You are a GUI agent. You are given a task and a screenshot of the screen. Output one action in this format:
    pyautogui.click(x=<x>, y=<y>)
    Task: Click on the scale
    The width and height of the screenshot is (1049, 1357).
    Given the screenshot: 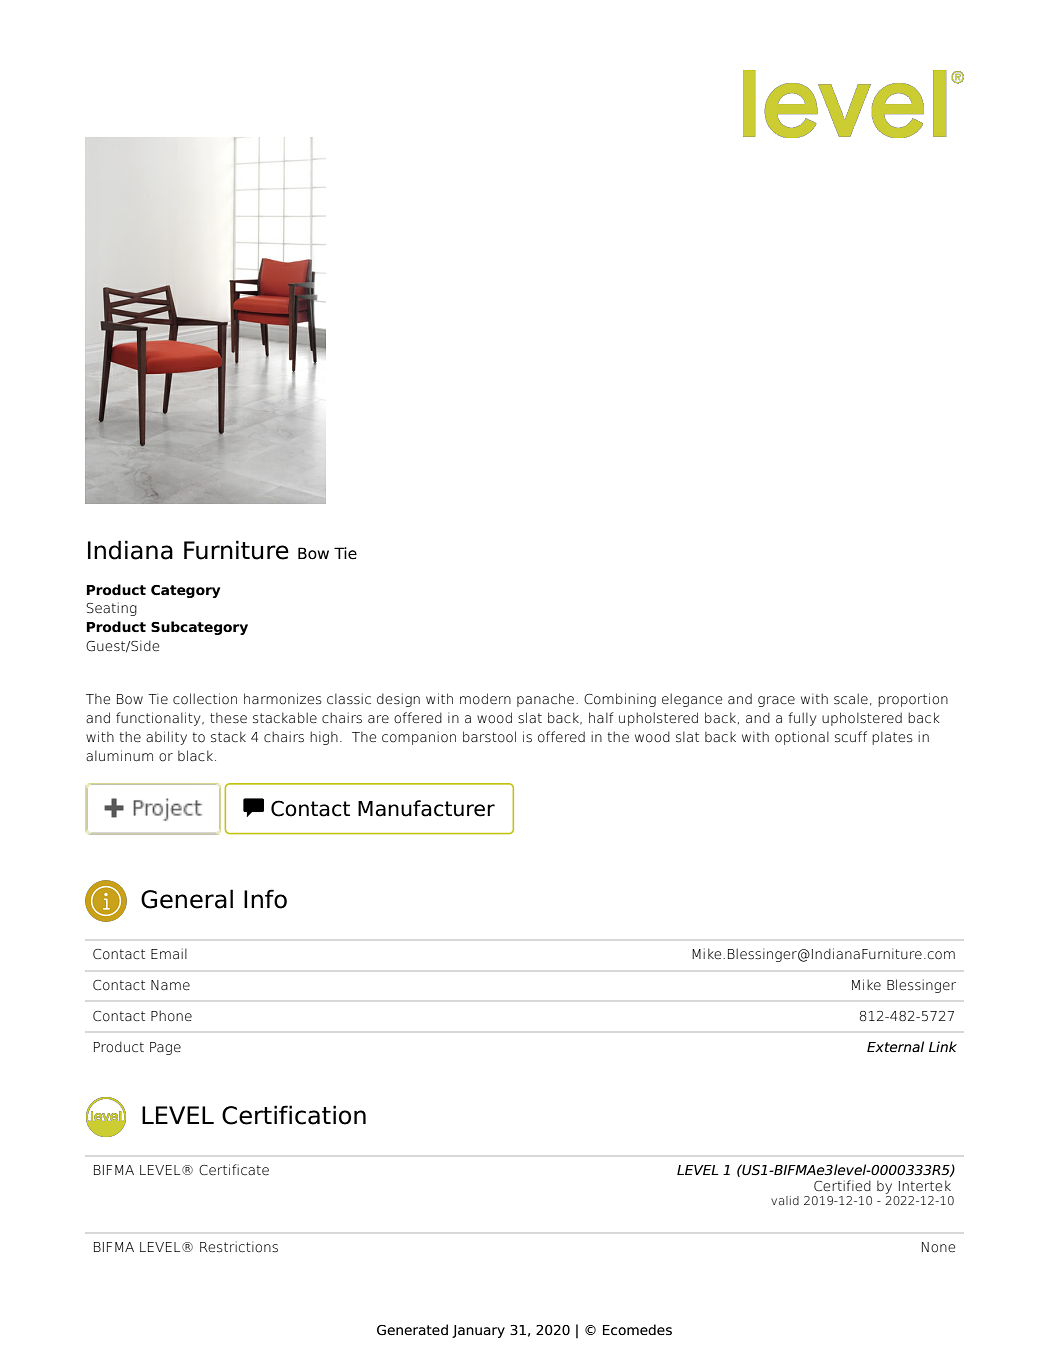 What is the action you would take?
    pyautogui.click(x=851, y=699)
